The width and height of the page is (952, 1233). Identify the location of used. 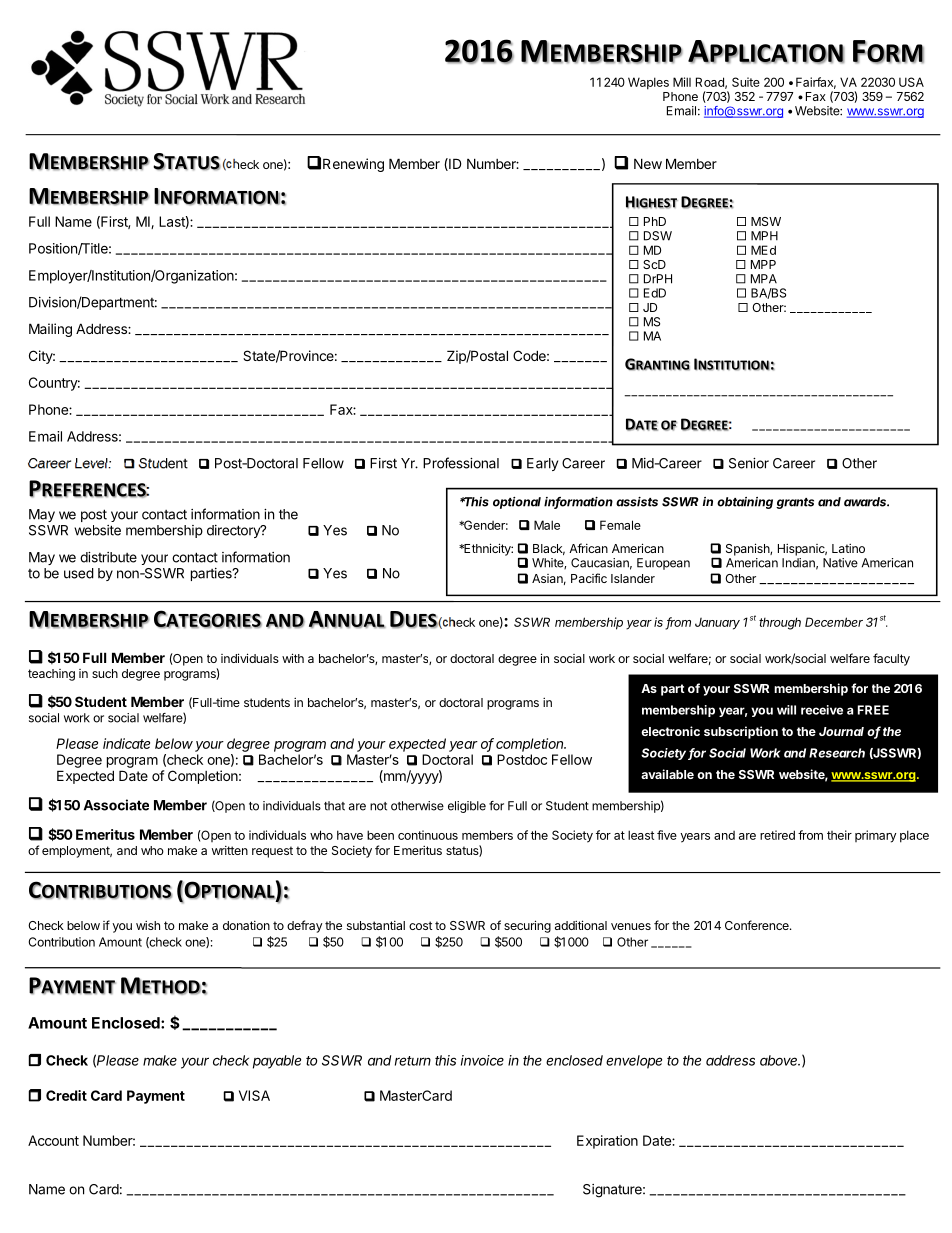
(79, 573).
